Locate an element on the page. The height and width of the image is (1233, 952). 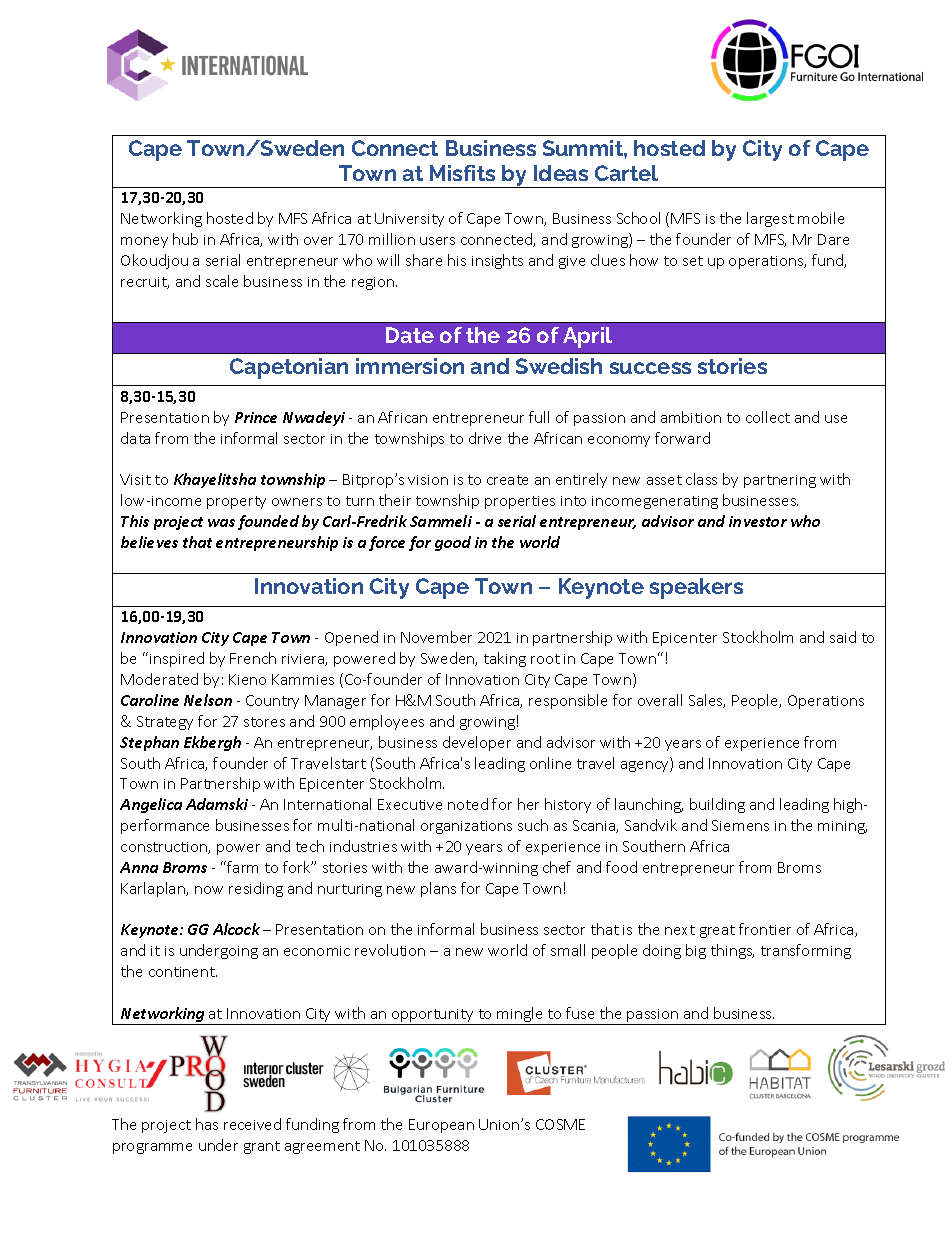
drive is located at coordinates (485, 438).
